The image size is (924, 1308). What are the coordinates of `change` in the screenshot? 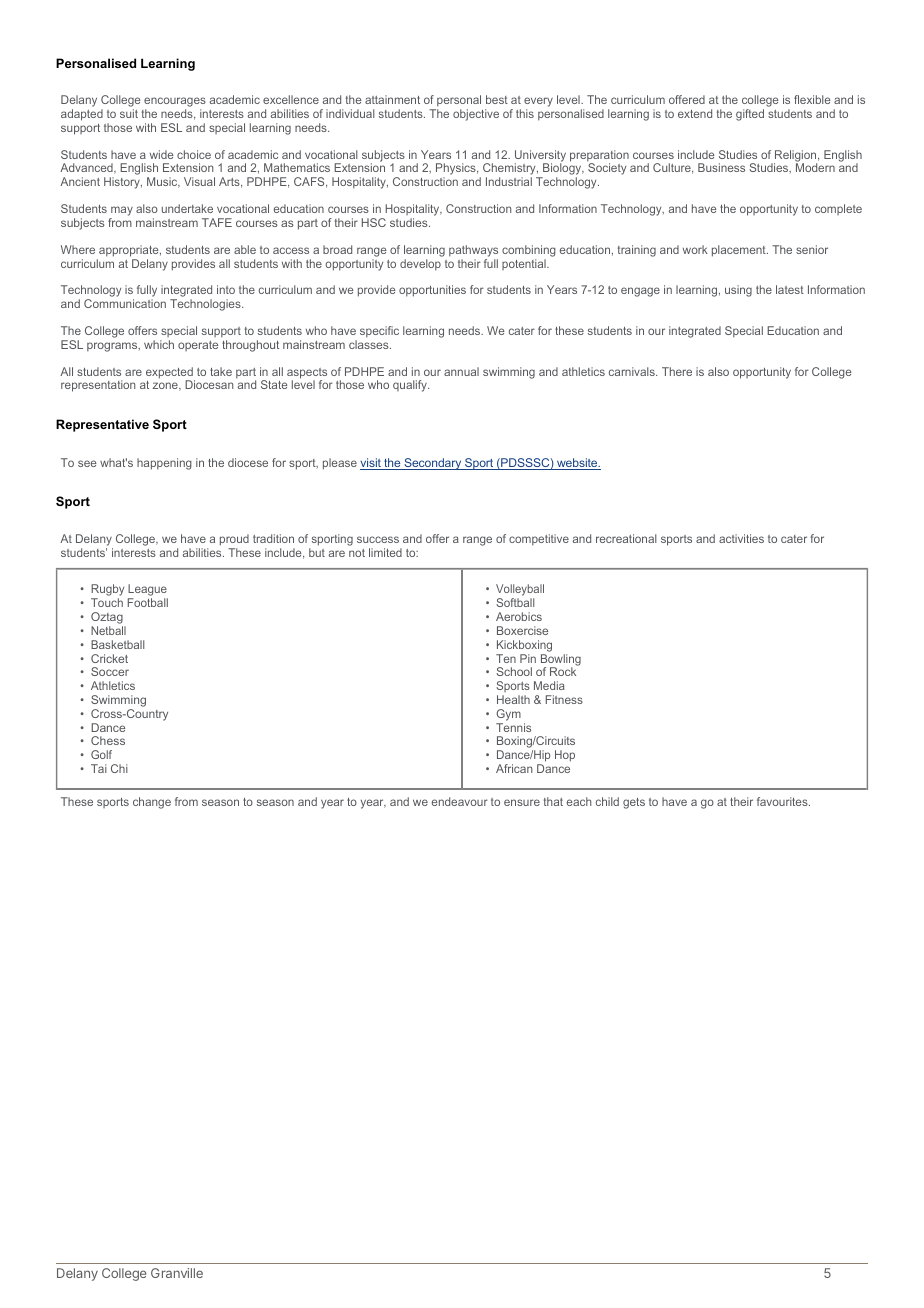 It's located at (152, 803).
